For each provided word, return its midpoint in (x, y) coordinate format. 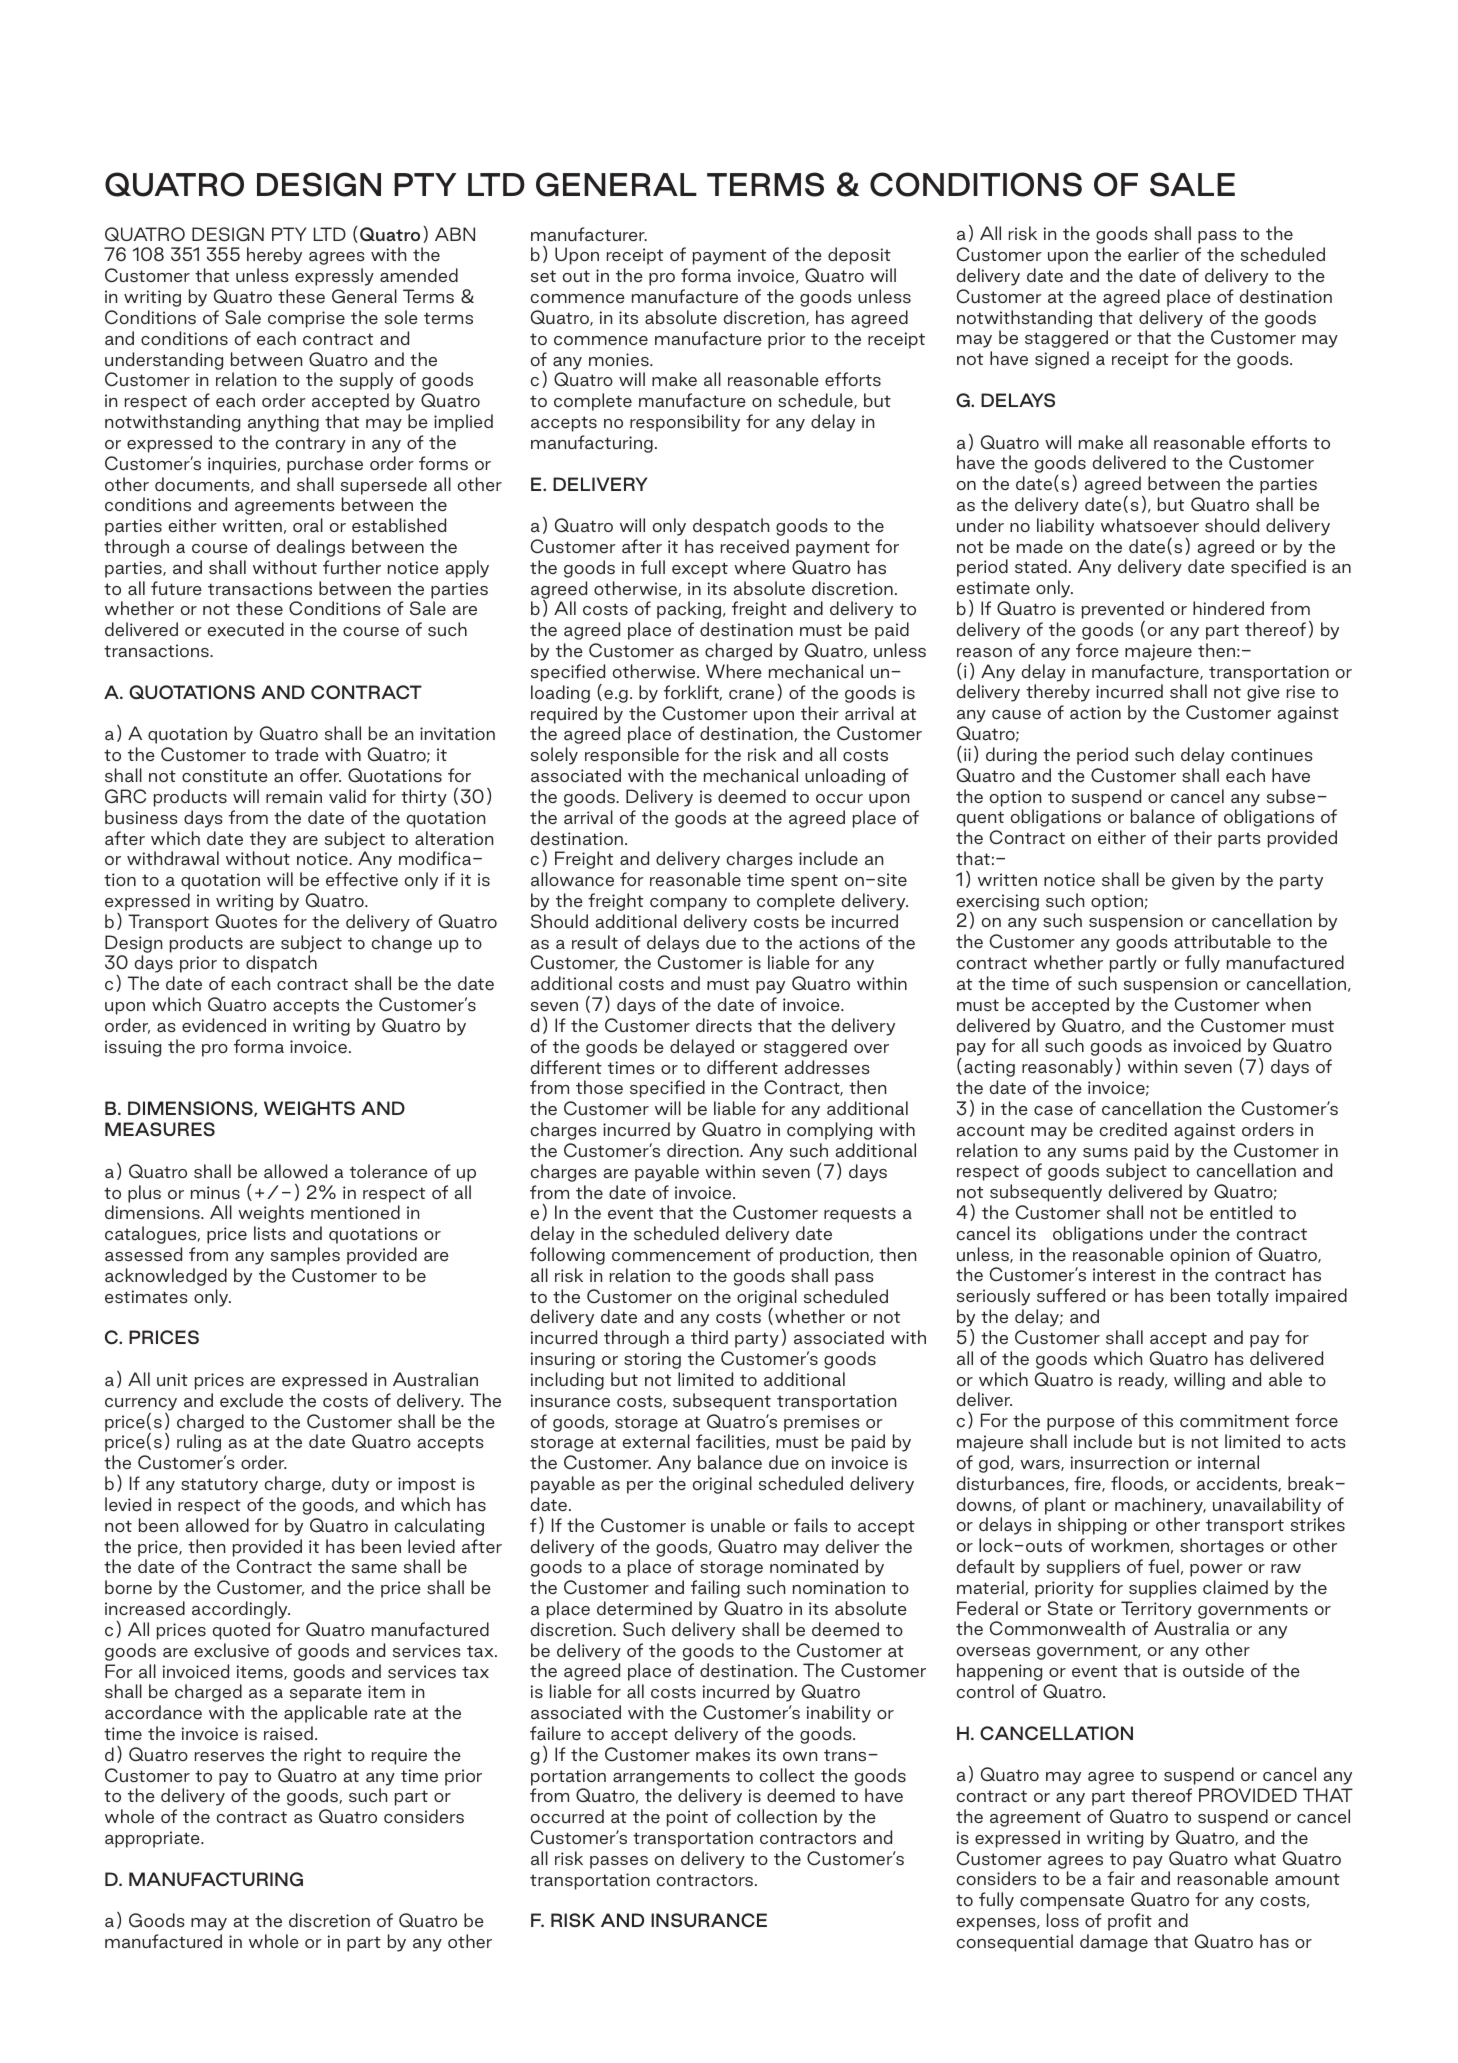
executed (245, 629)
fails (811, 1525)
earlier (1153, 254)
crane (751, 695)
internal (1228, 1462)
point (687, 1818)
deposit (859, 256)
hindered (1228, 608)
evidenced (224, 1025)
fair (1121, 1878)
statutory (219, 1486)
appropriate (153, 1839)
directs (724, 1025)
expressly (334, 277)
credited (1133, 1129)
